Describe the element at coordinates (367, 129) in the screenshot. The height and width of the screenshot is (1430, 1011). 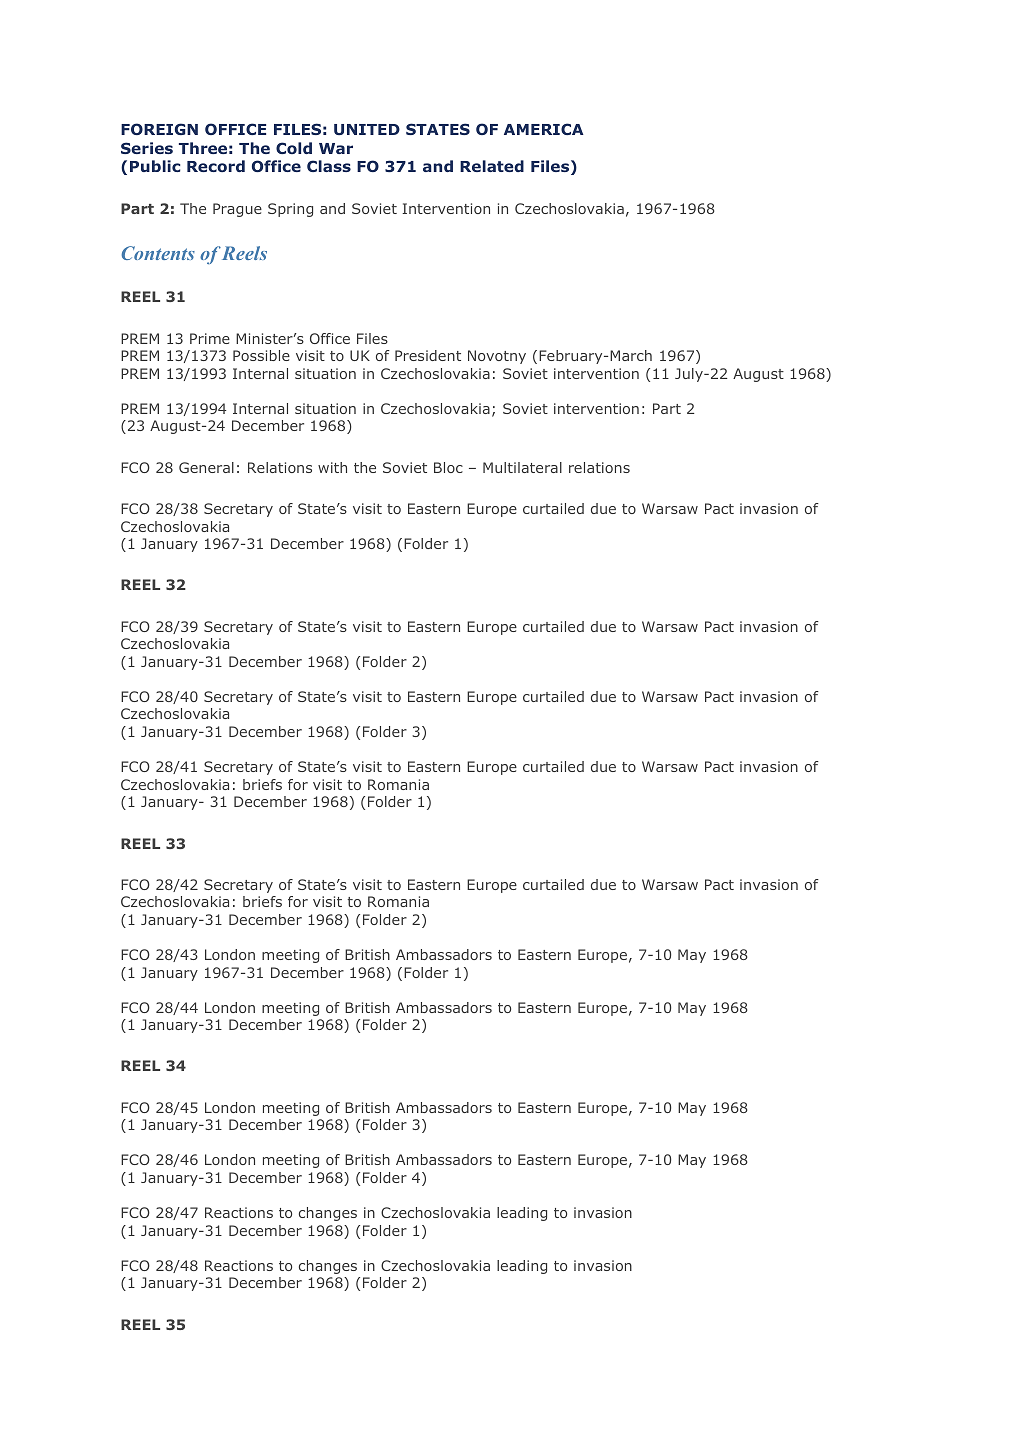
I see `UNITED` at that location.
